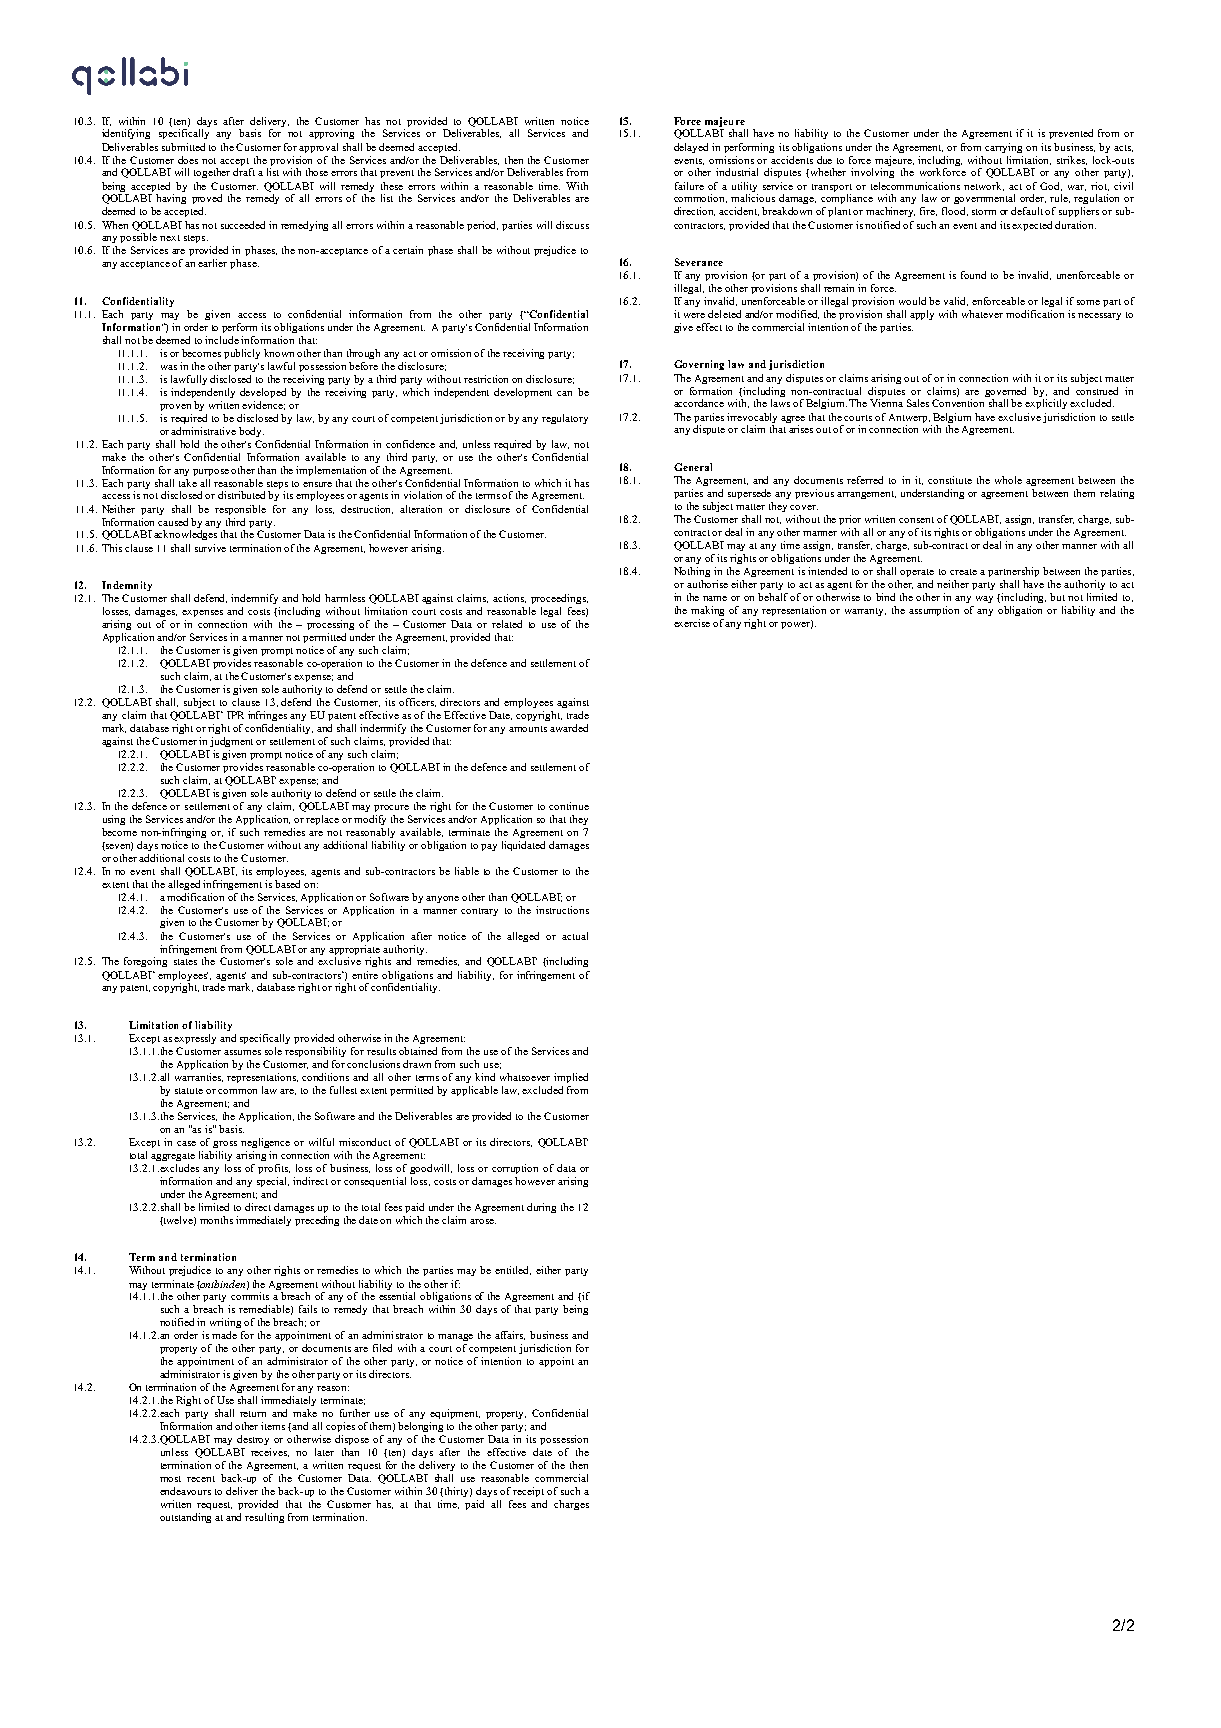  I want to click on draft, so click(244, 172).
